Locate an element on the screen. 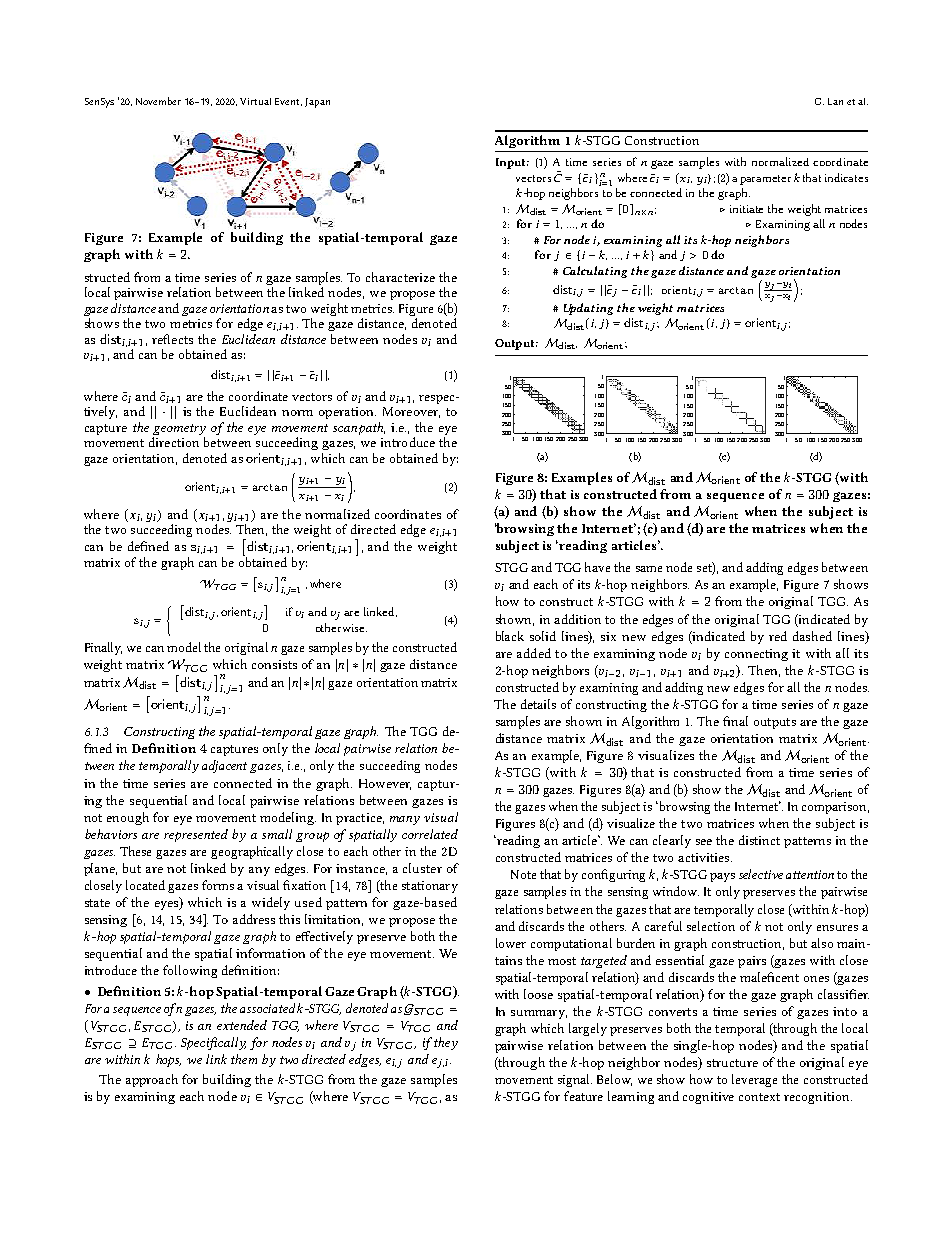  stationary is located at coordinates (430, 887).
